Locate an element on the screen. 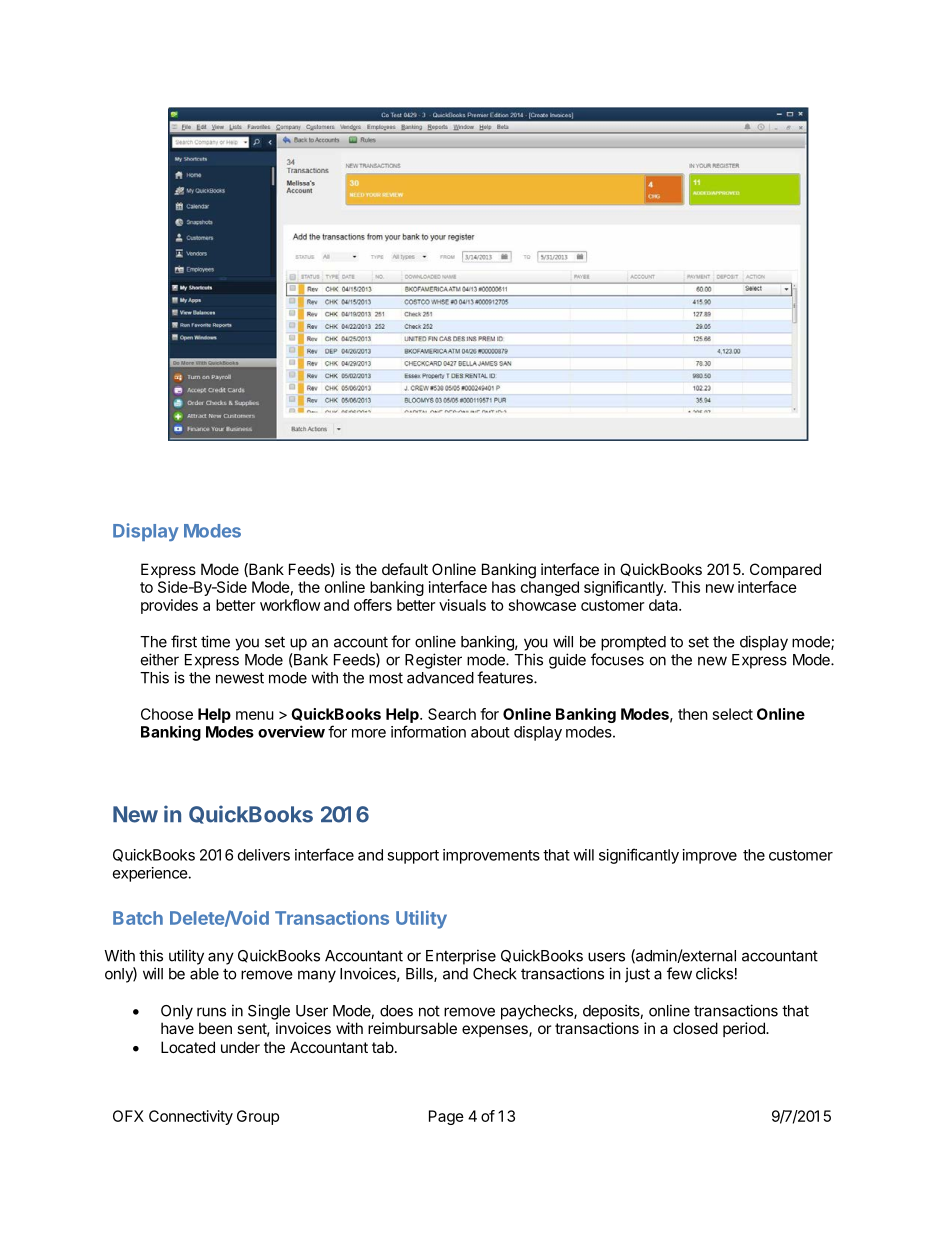  Page is located at coordinates (446, 1117).
